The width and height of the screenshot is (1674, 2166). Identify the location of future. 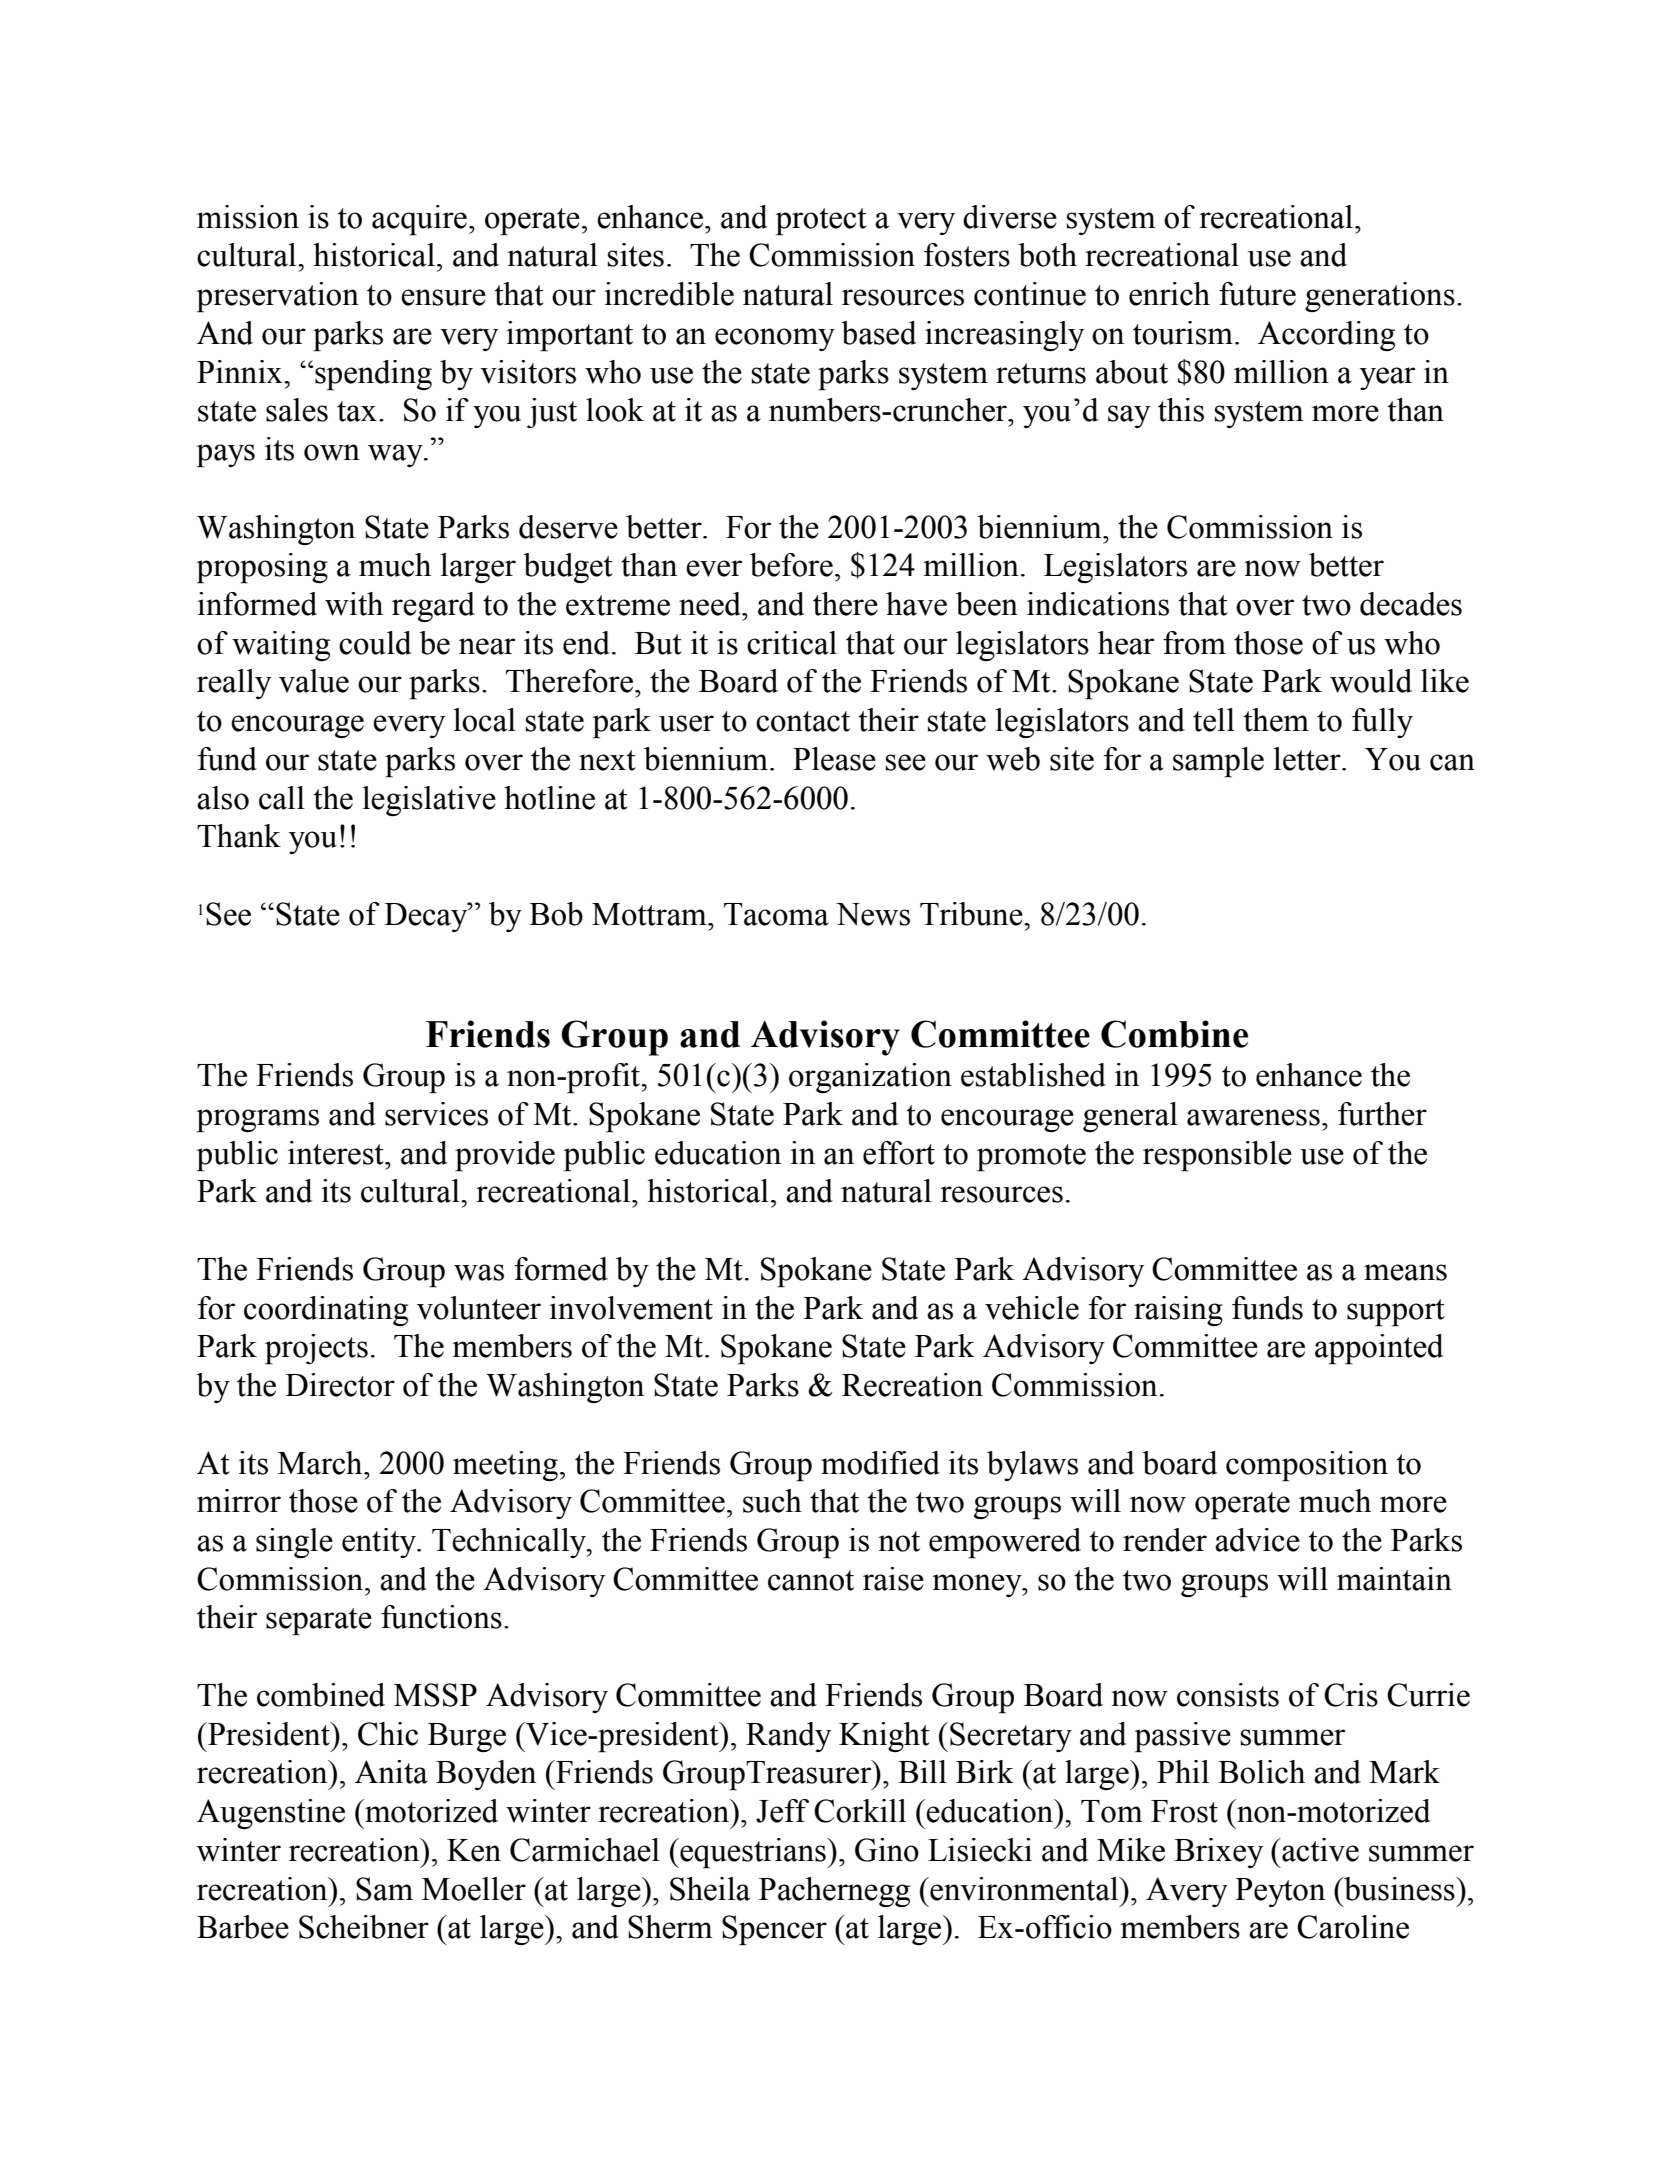
(1257, 294).
